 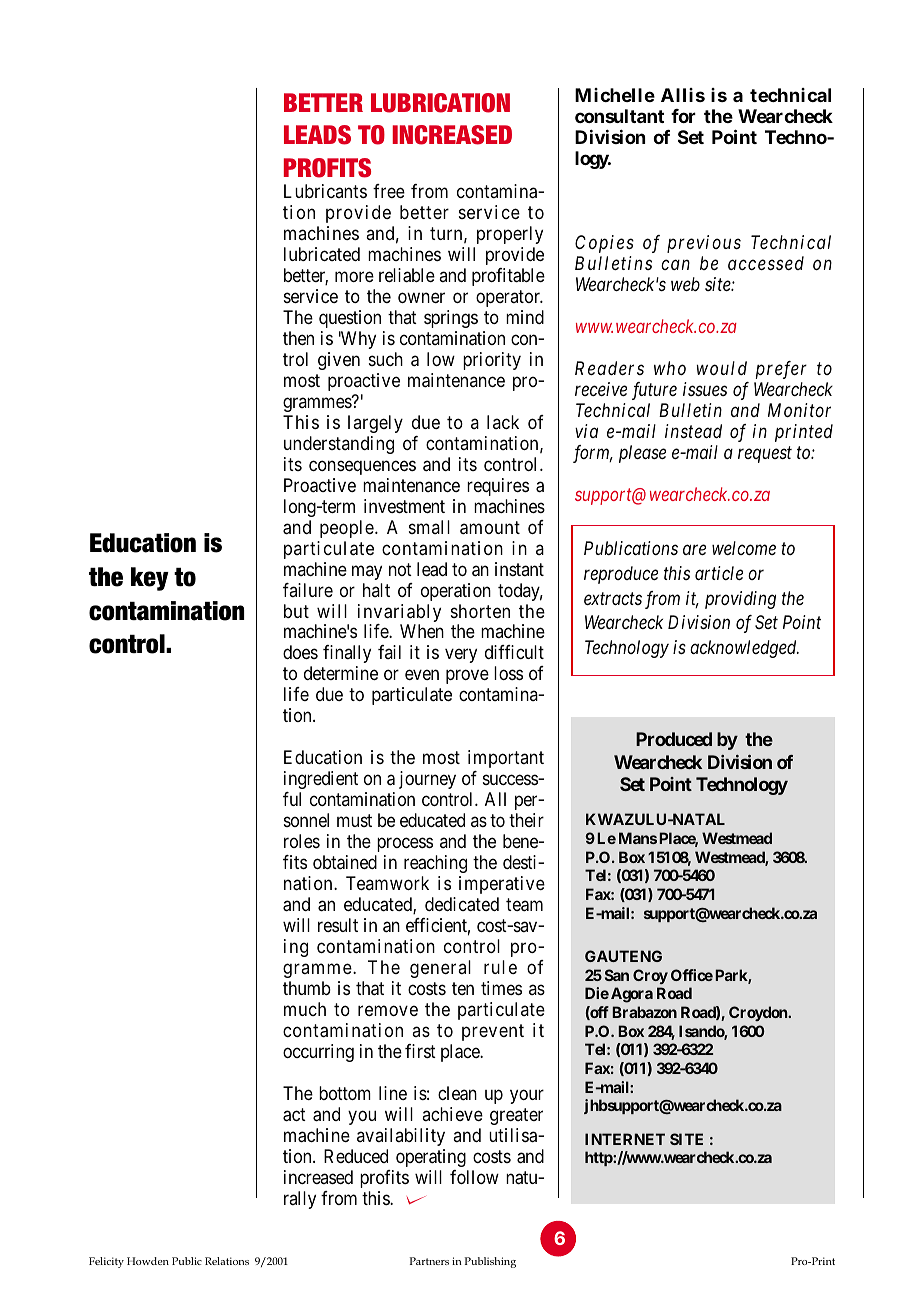 What do you see at coordinates (467, 677) in the image?
I see `prove` at bounding box center [467, 677].
